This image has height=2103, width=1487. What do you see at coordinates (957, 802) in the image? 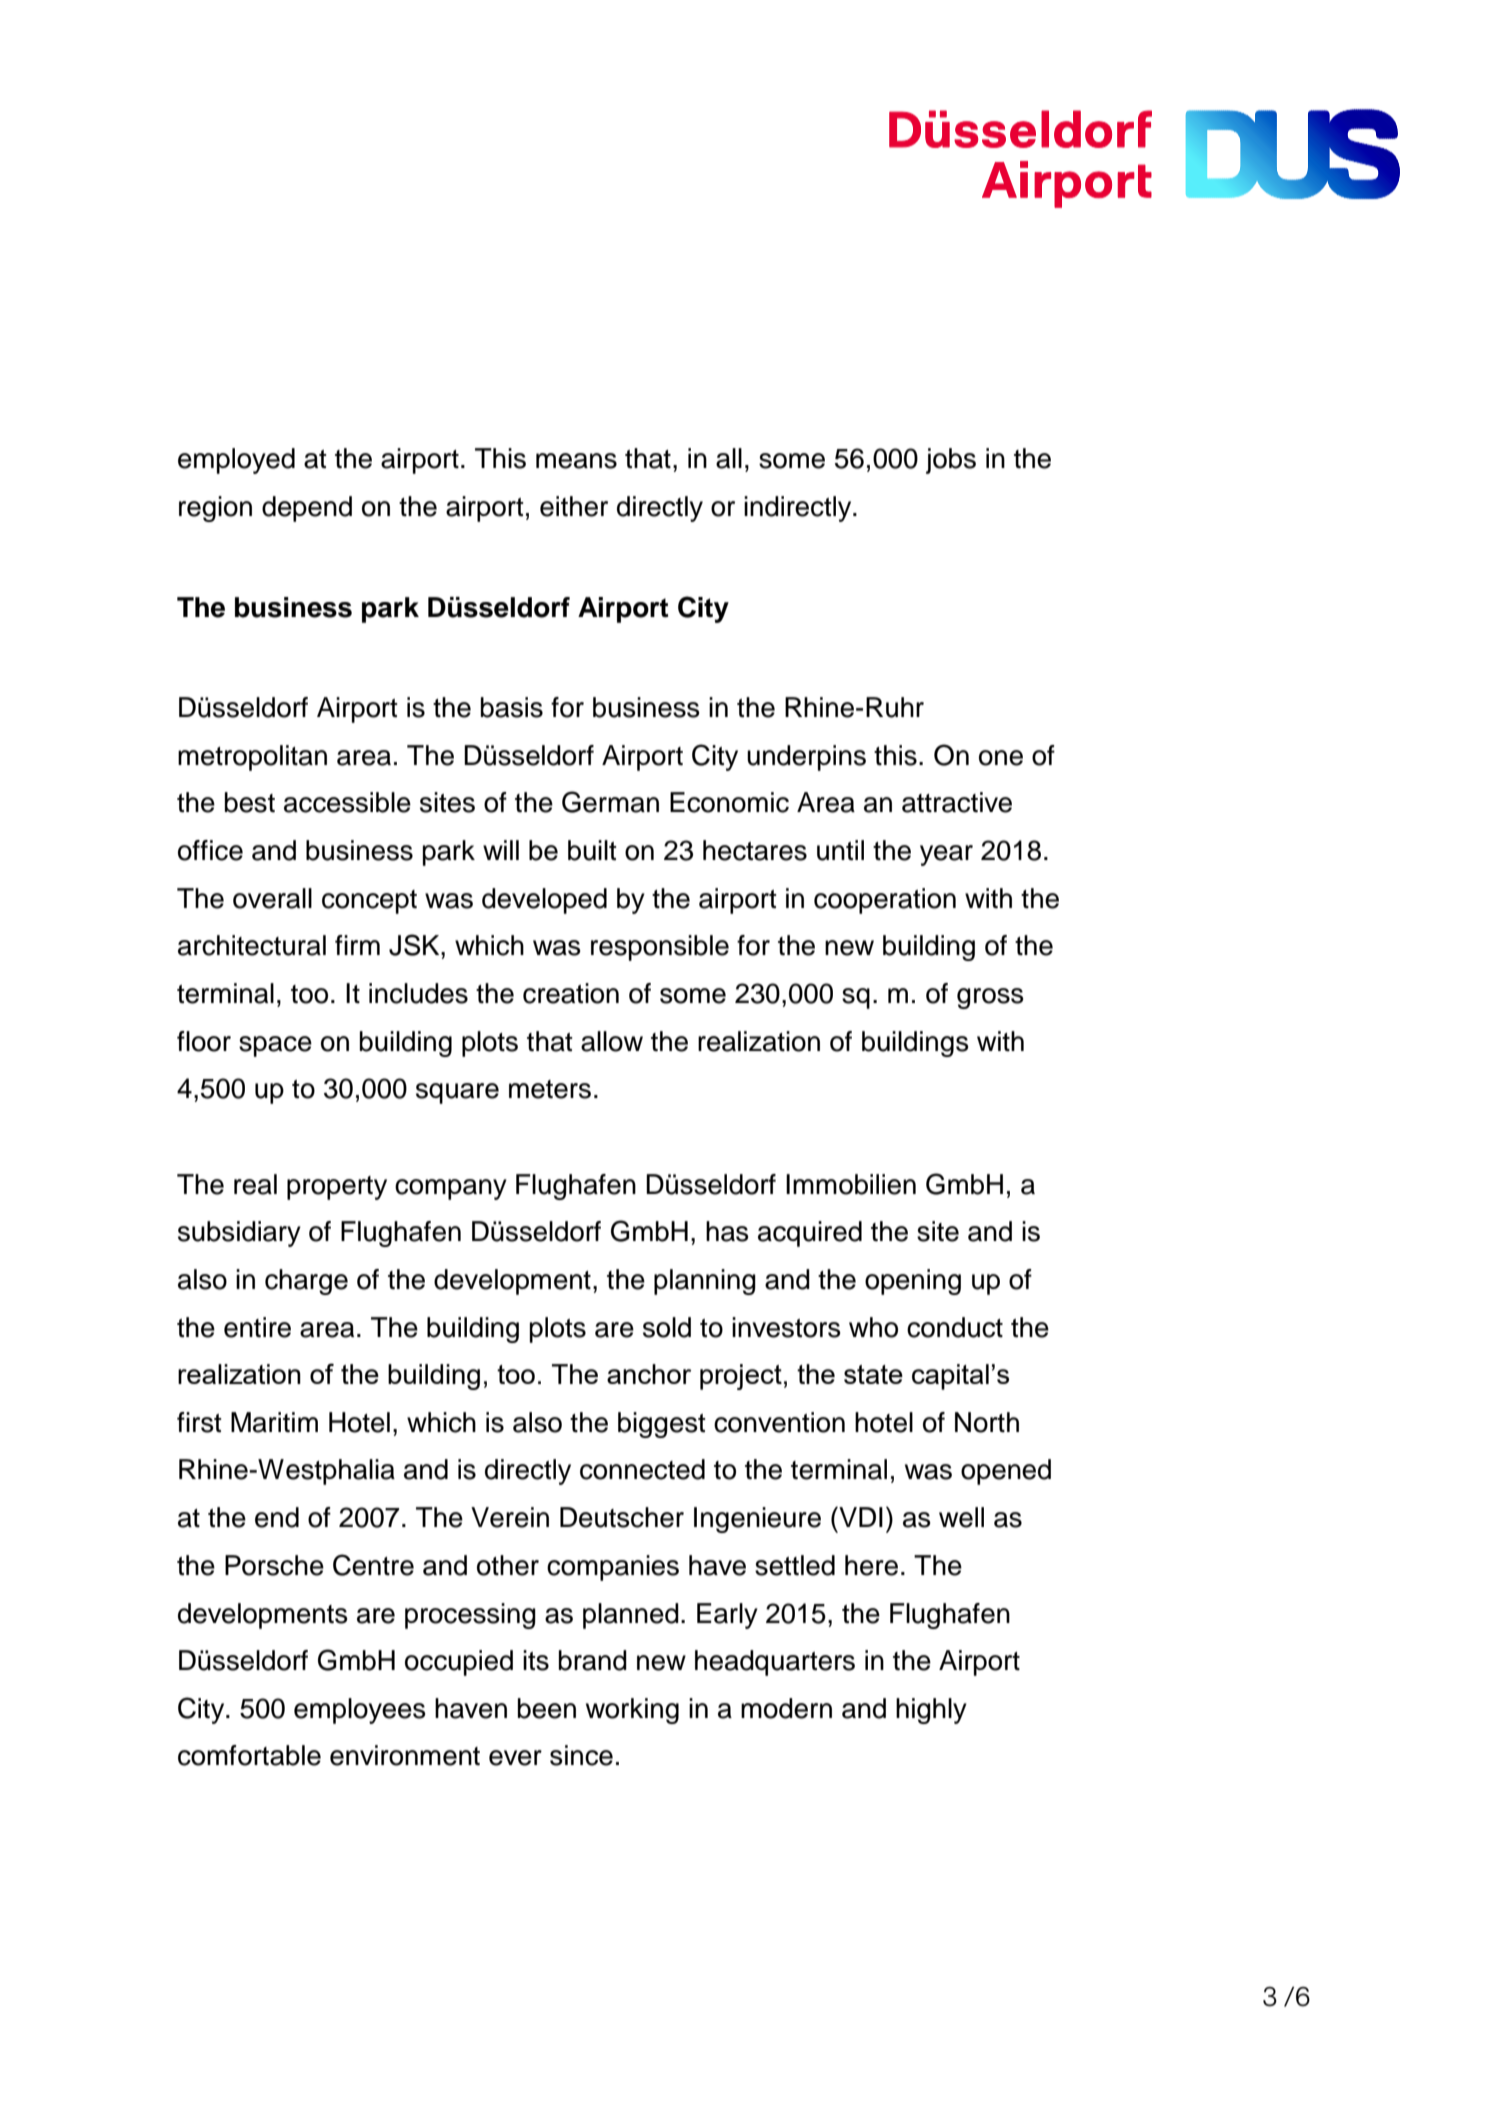
I see `attractive` at bounding box center [957, 802].
